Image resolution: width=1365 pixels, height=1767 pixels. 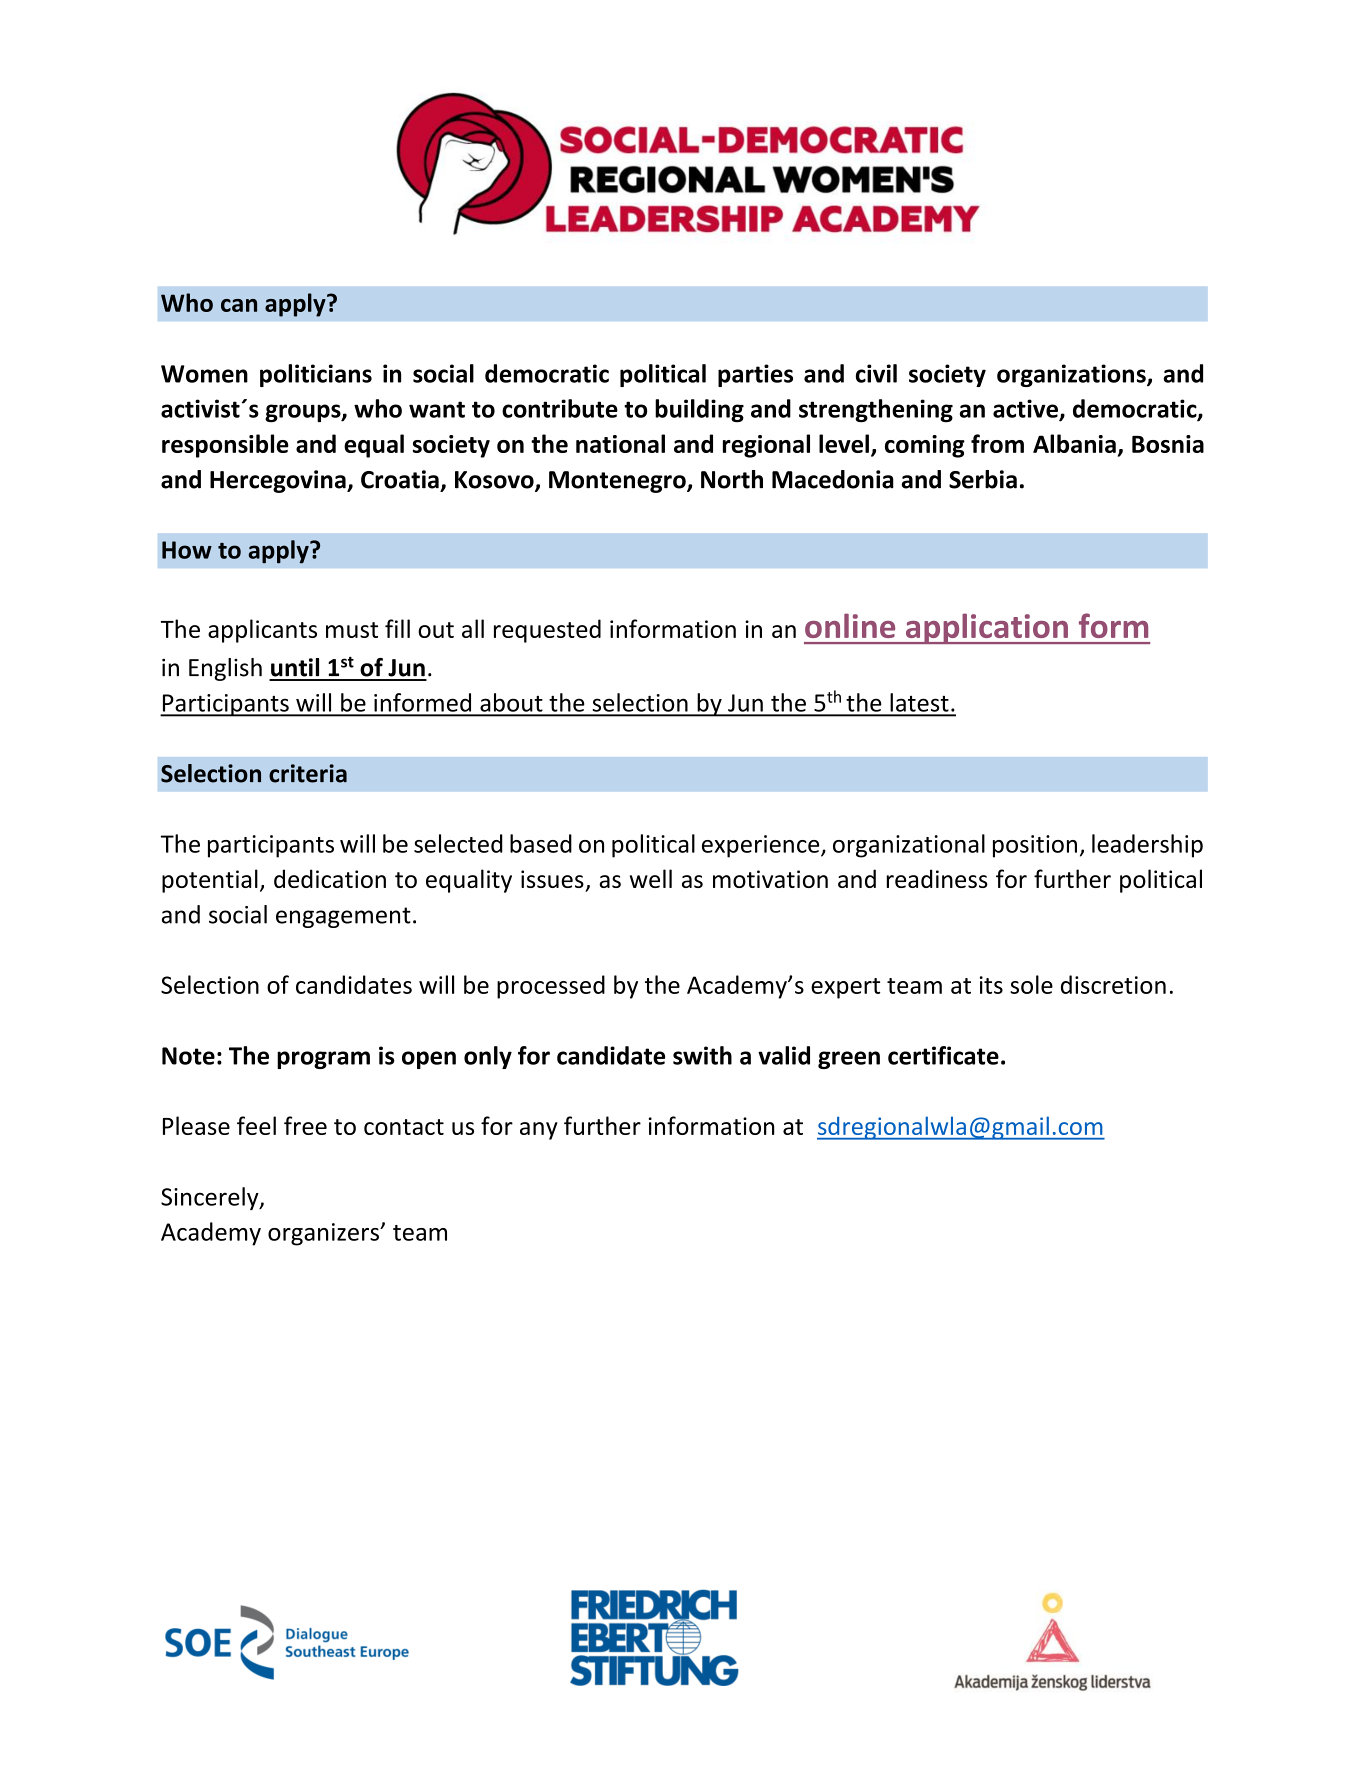 I want to click on requested, so click(x=547, y=631).
